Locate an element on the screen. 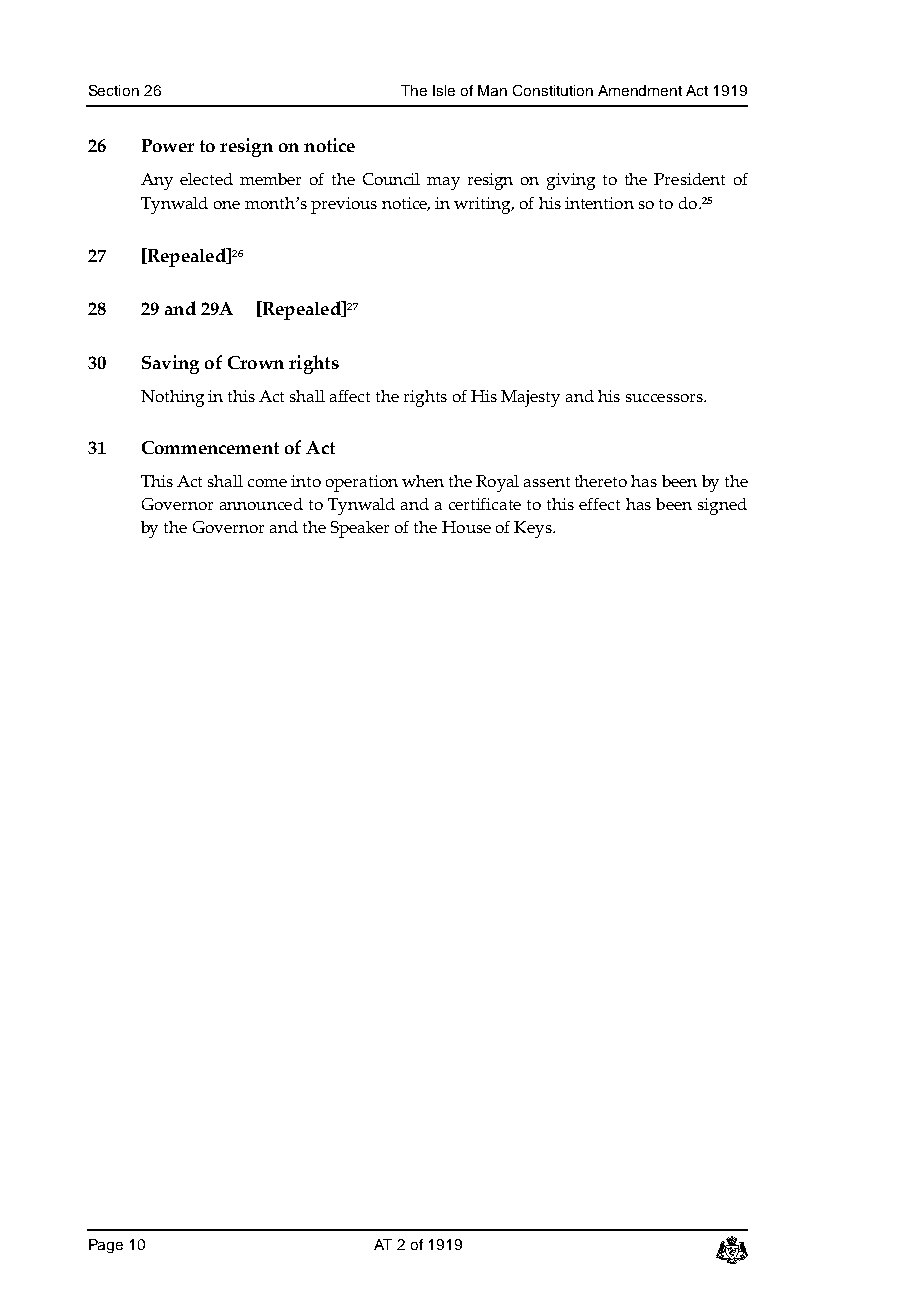  Power is located at coordinates (168, 145).
